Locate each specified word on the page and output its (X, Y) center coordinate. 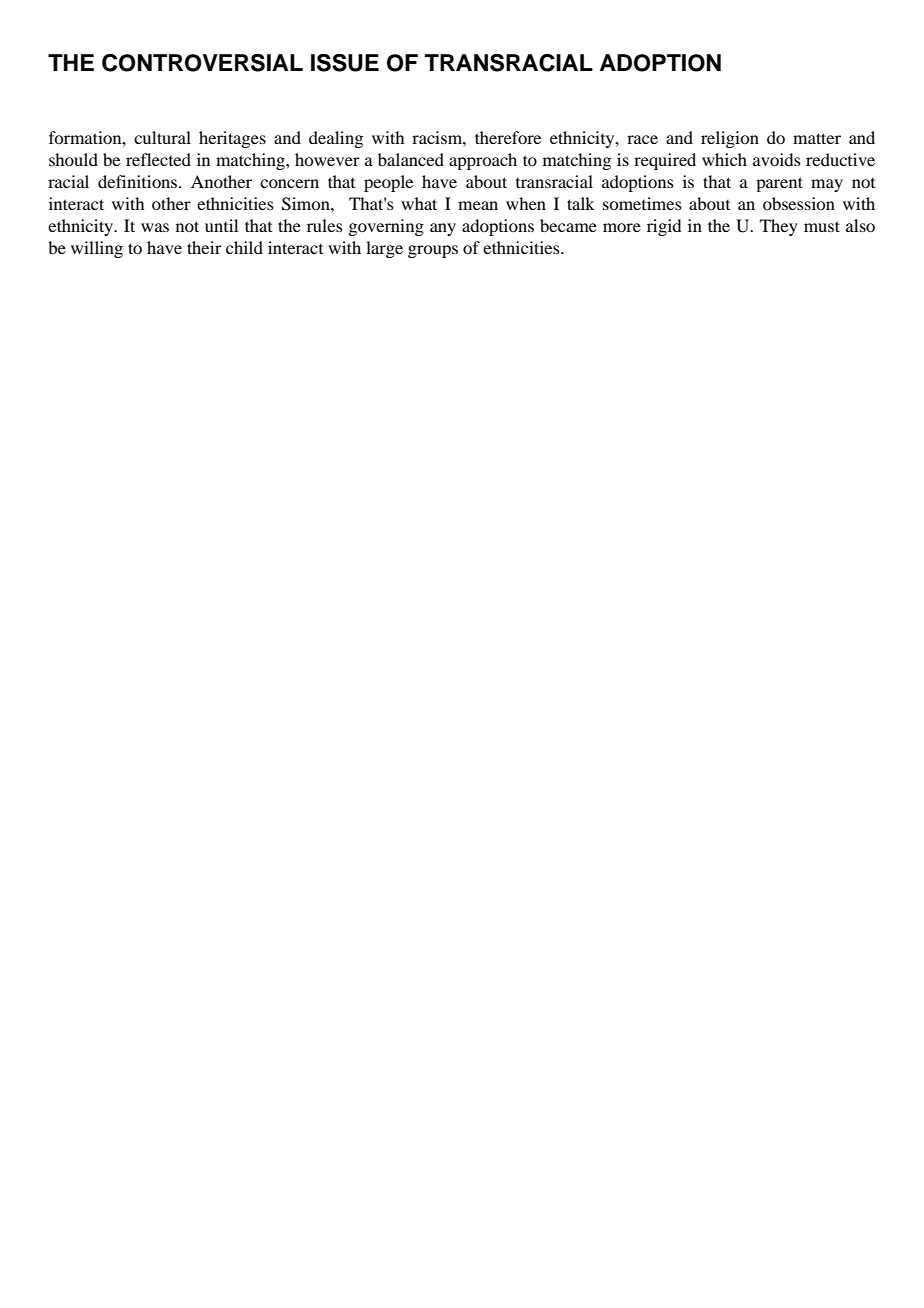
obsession (799, 203)
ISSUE (345, 63)
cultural (162, 137)
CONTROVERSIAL (202, 63)
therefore (508, 137)
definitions (139, 181)
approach (483, 161)
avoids (777, 159)
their (204, 247)
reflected (158, 159)
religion (730, 139)
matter (817, 138)
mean (478, 205)
